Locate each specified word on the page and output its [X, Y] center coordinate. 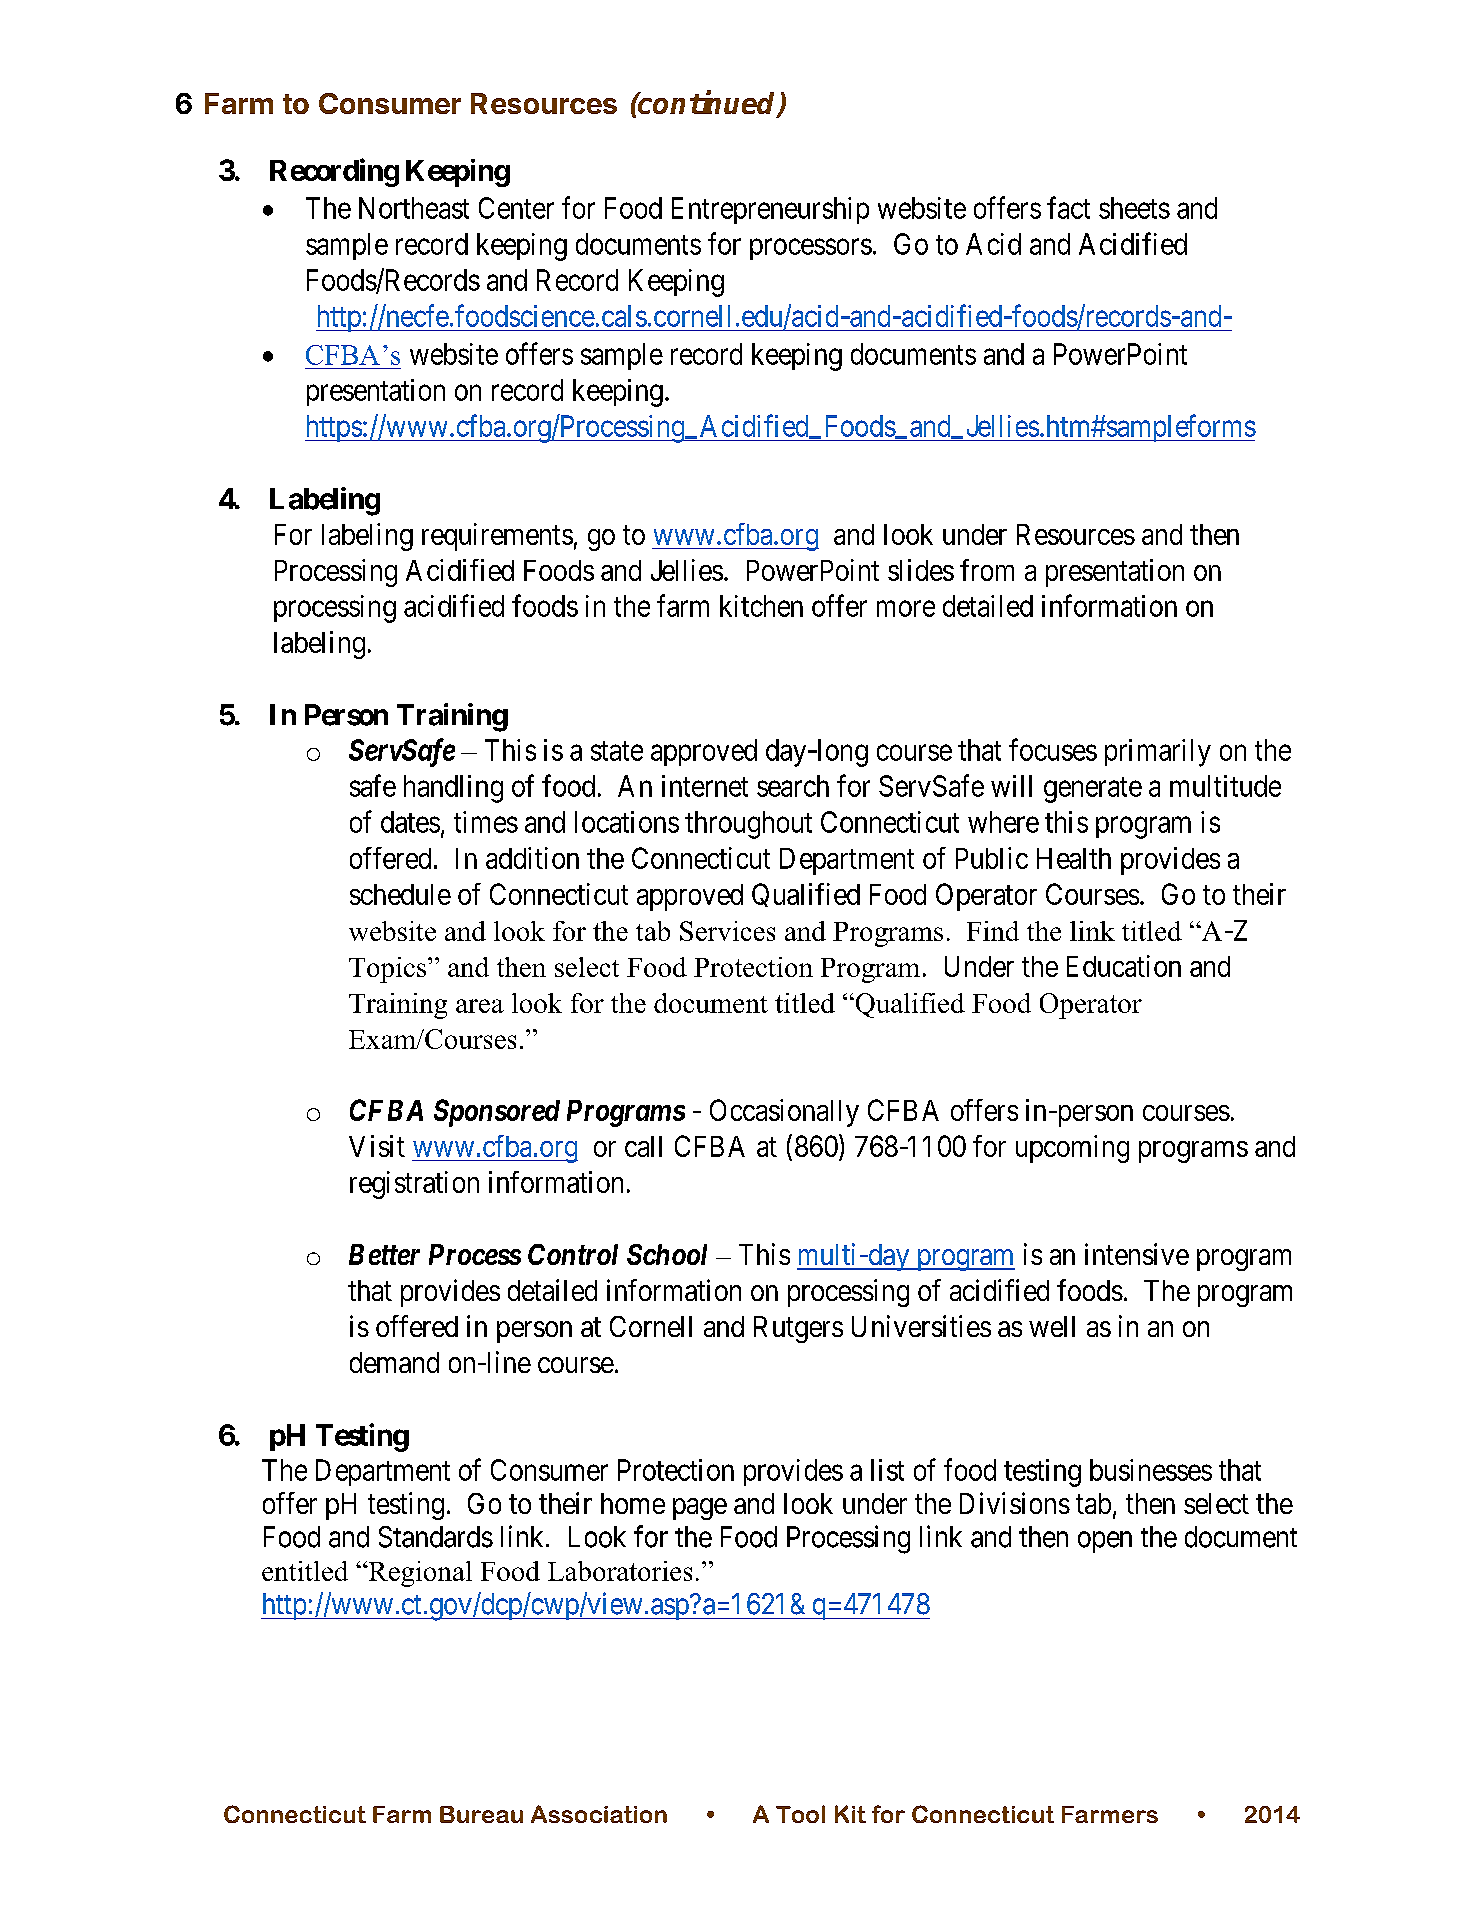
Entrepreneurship [770, 210]
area [480, 1006]
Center [516, 208]
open [1105, 1542]
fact [1068, 207]
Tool [800, 1814]
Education [1124, 966]
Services [727, 931]
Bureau [481, 1814]
